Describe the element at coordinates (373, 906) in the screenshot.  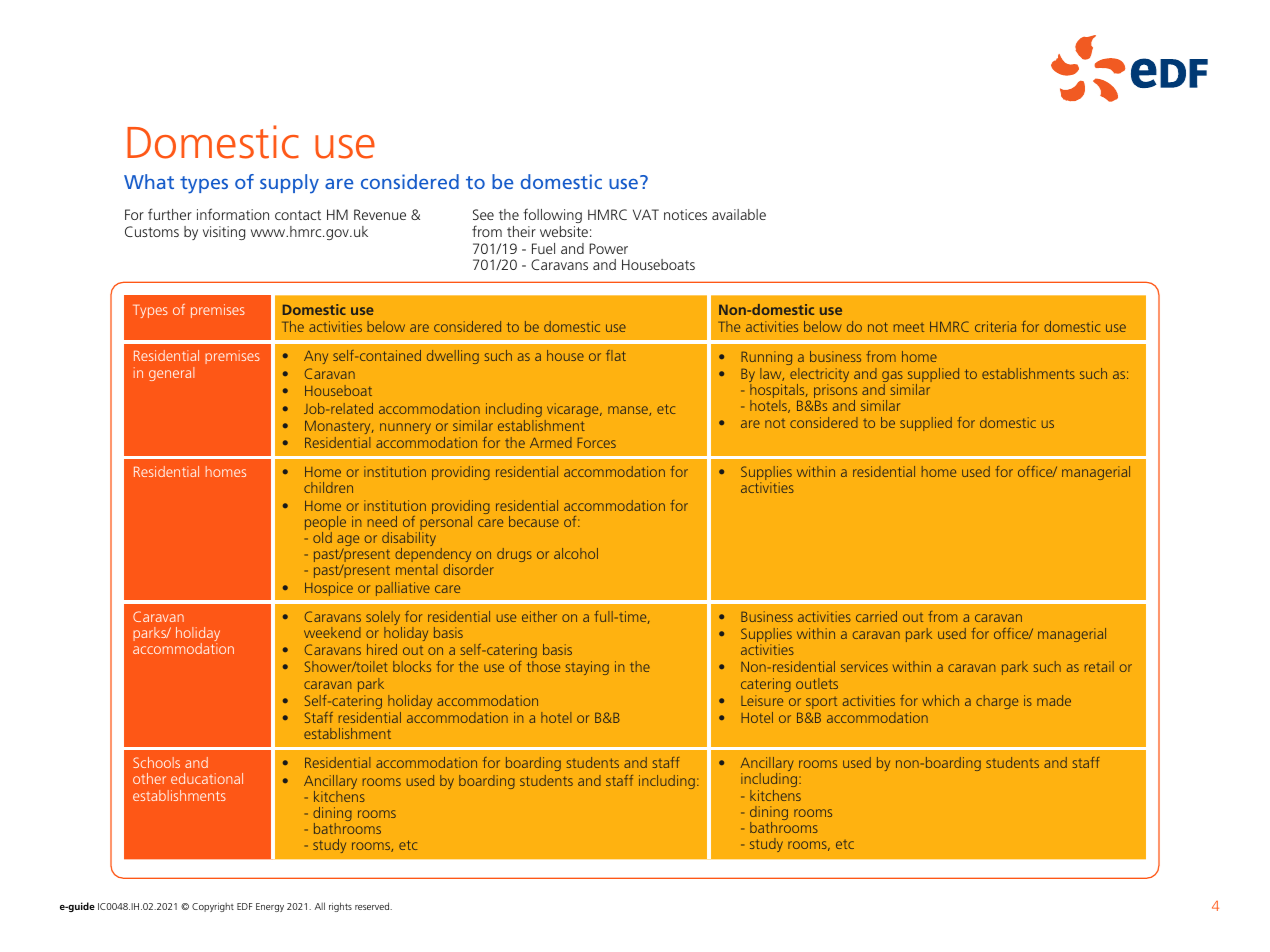
I see `reserved` at that location.
